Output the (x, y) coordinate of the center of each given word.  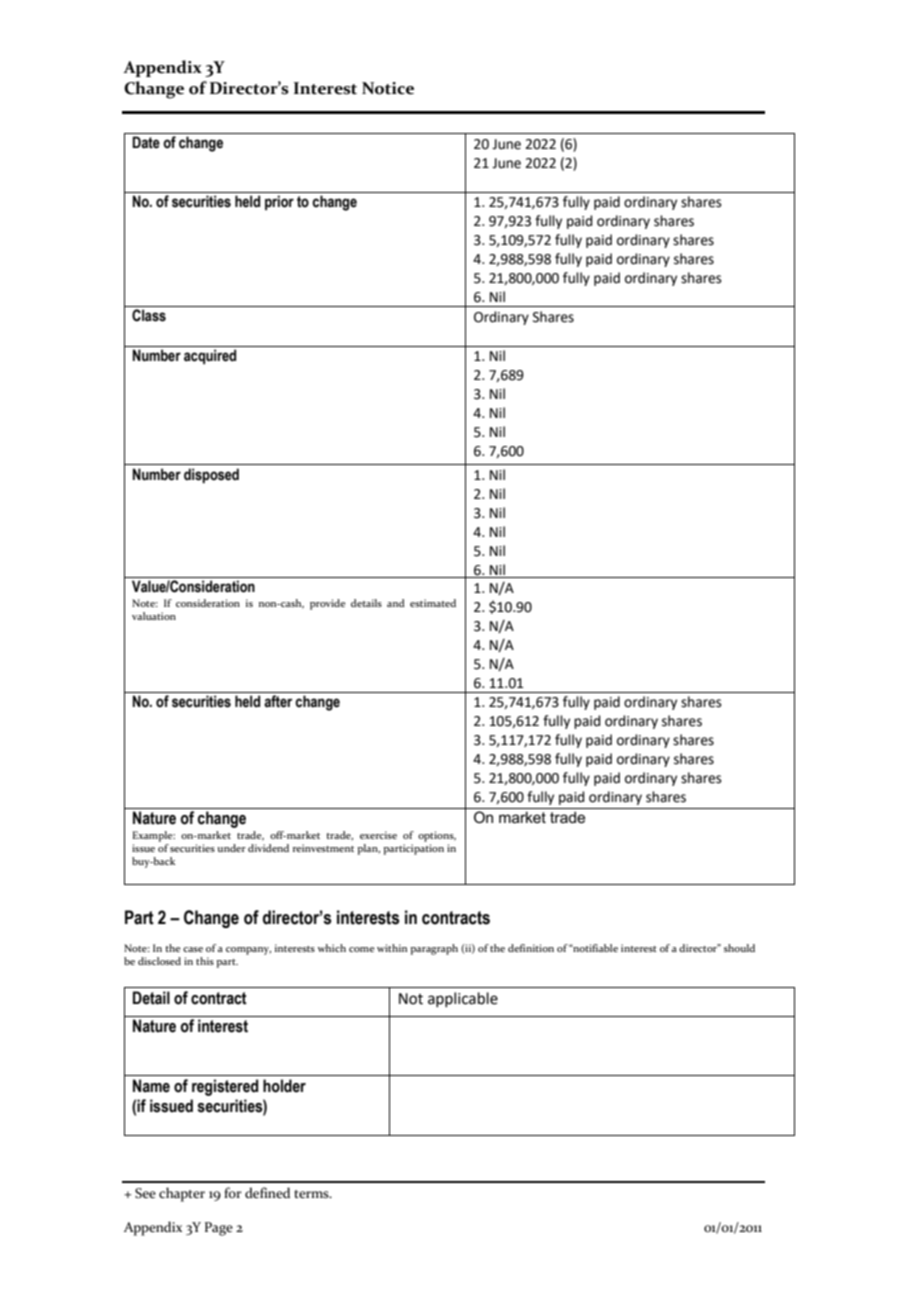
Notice (388, 88)
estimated (433, 603)
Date (146, 142)
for (232, 1192)
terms (312, 1194)
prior (279, 202)
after (278, 701)
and (396, 603)
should (739, 948)
